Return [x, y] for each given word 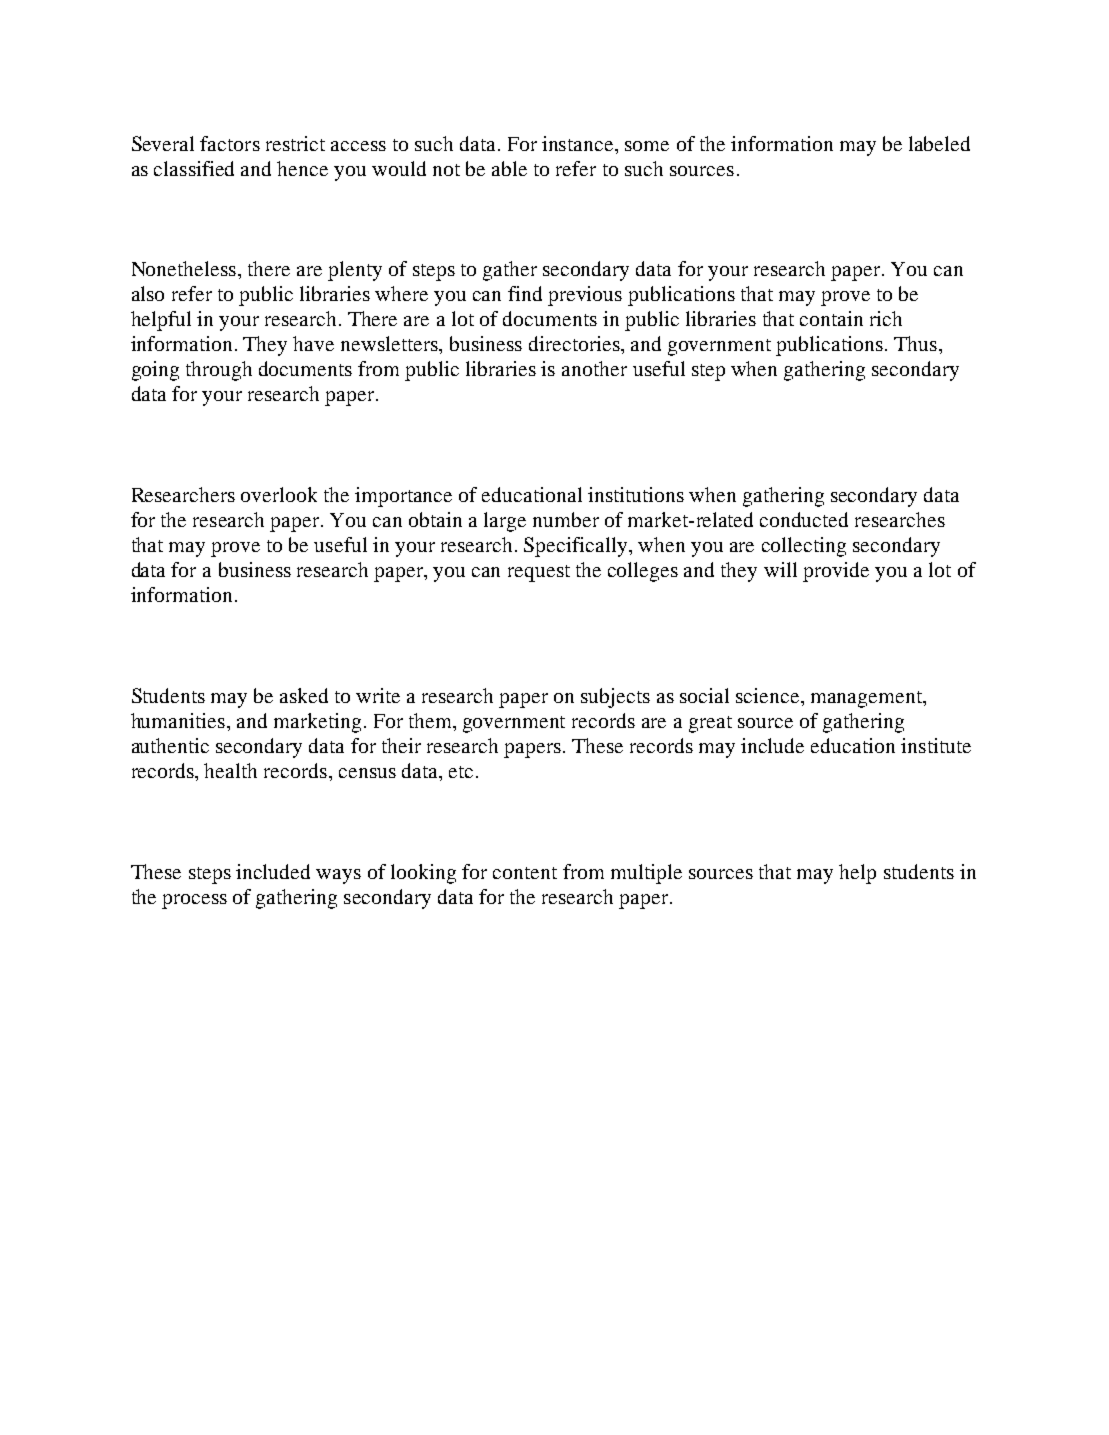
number [566, 519]
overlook [279, 494]
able [509, 168]
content [525, 873]
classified [194, 168]
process [194, 901]
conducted [804, 519]
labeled [939, 143]
